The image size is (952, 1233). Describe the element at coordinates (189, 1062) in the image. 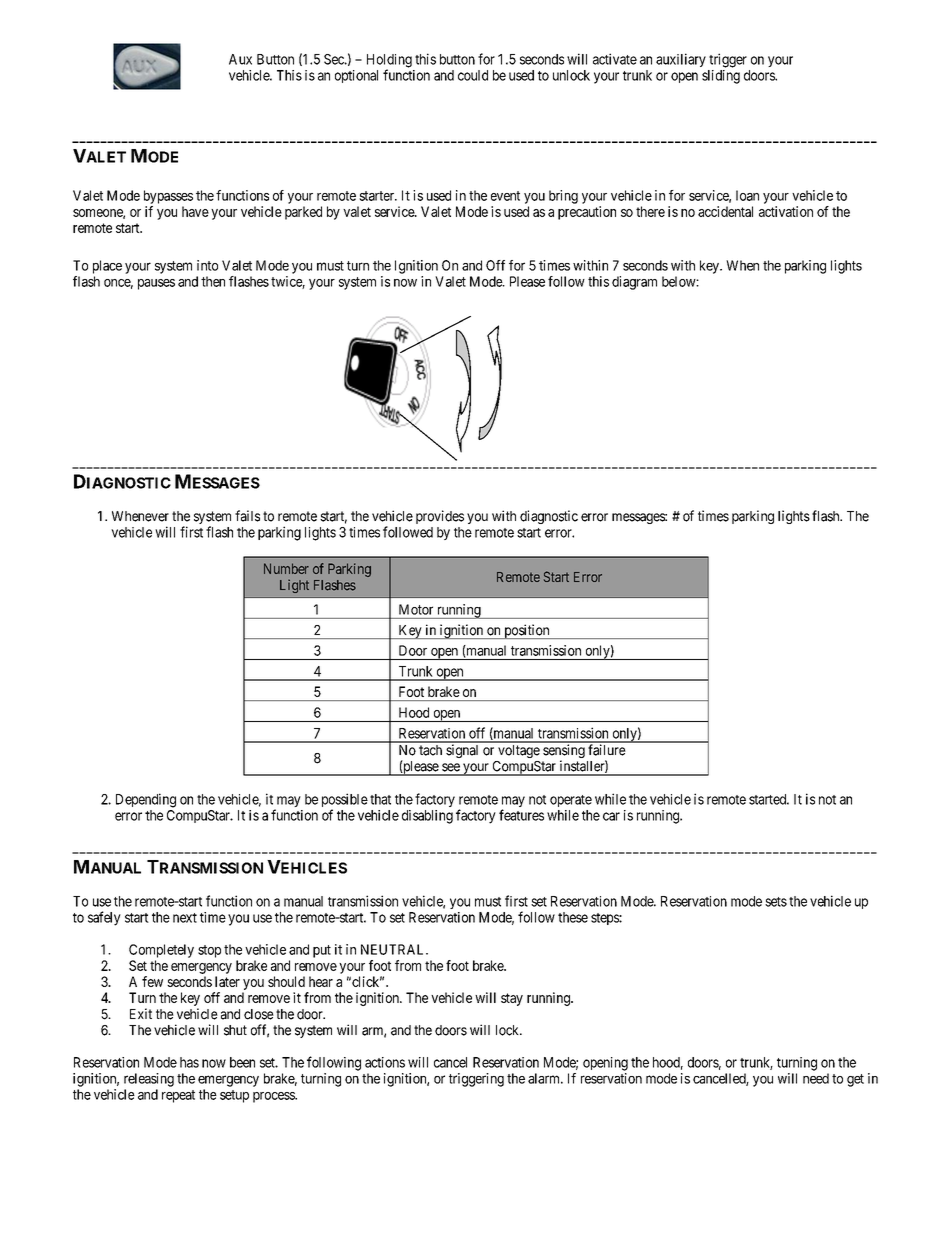

I see `has` at that location.
